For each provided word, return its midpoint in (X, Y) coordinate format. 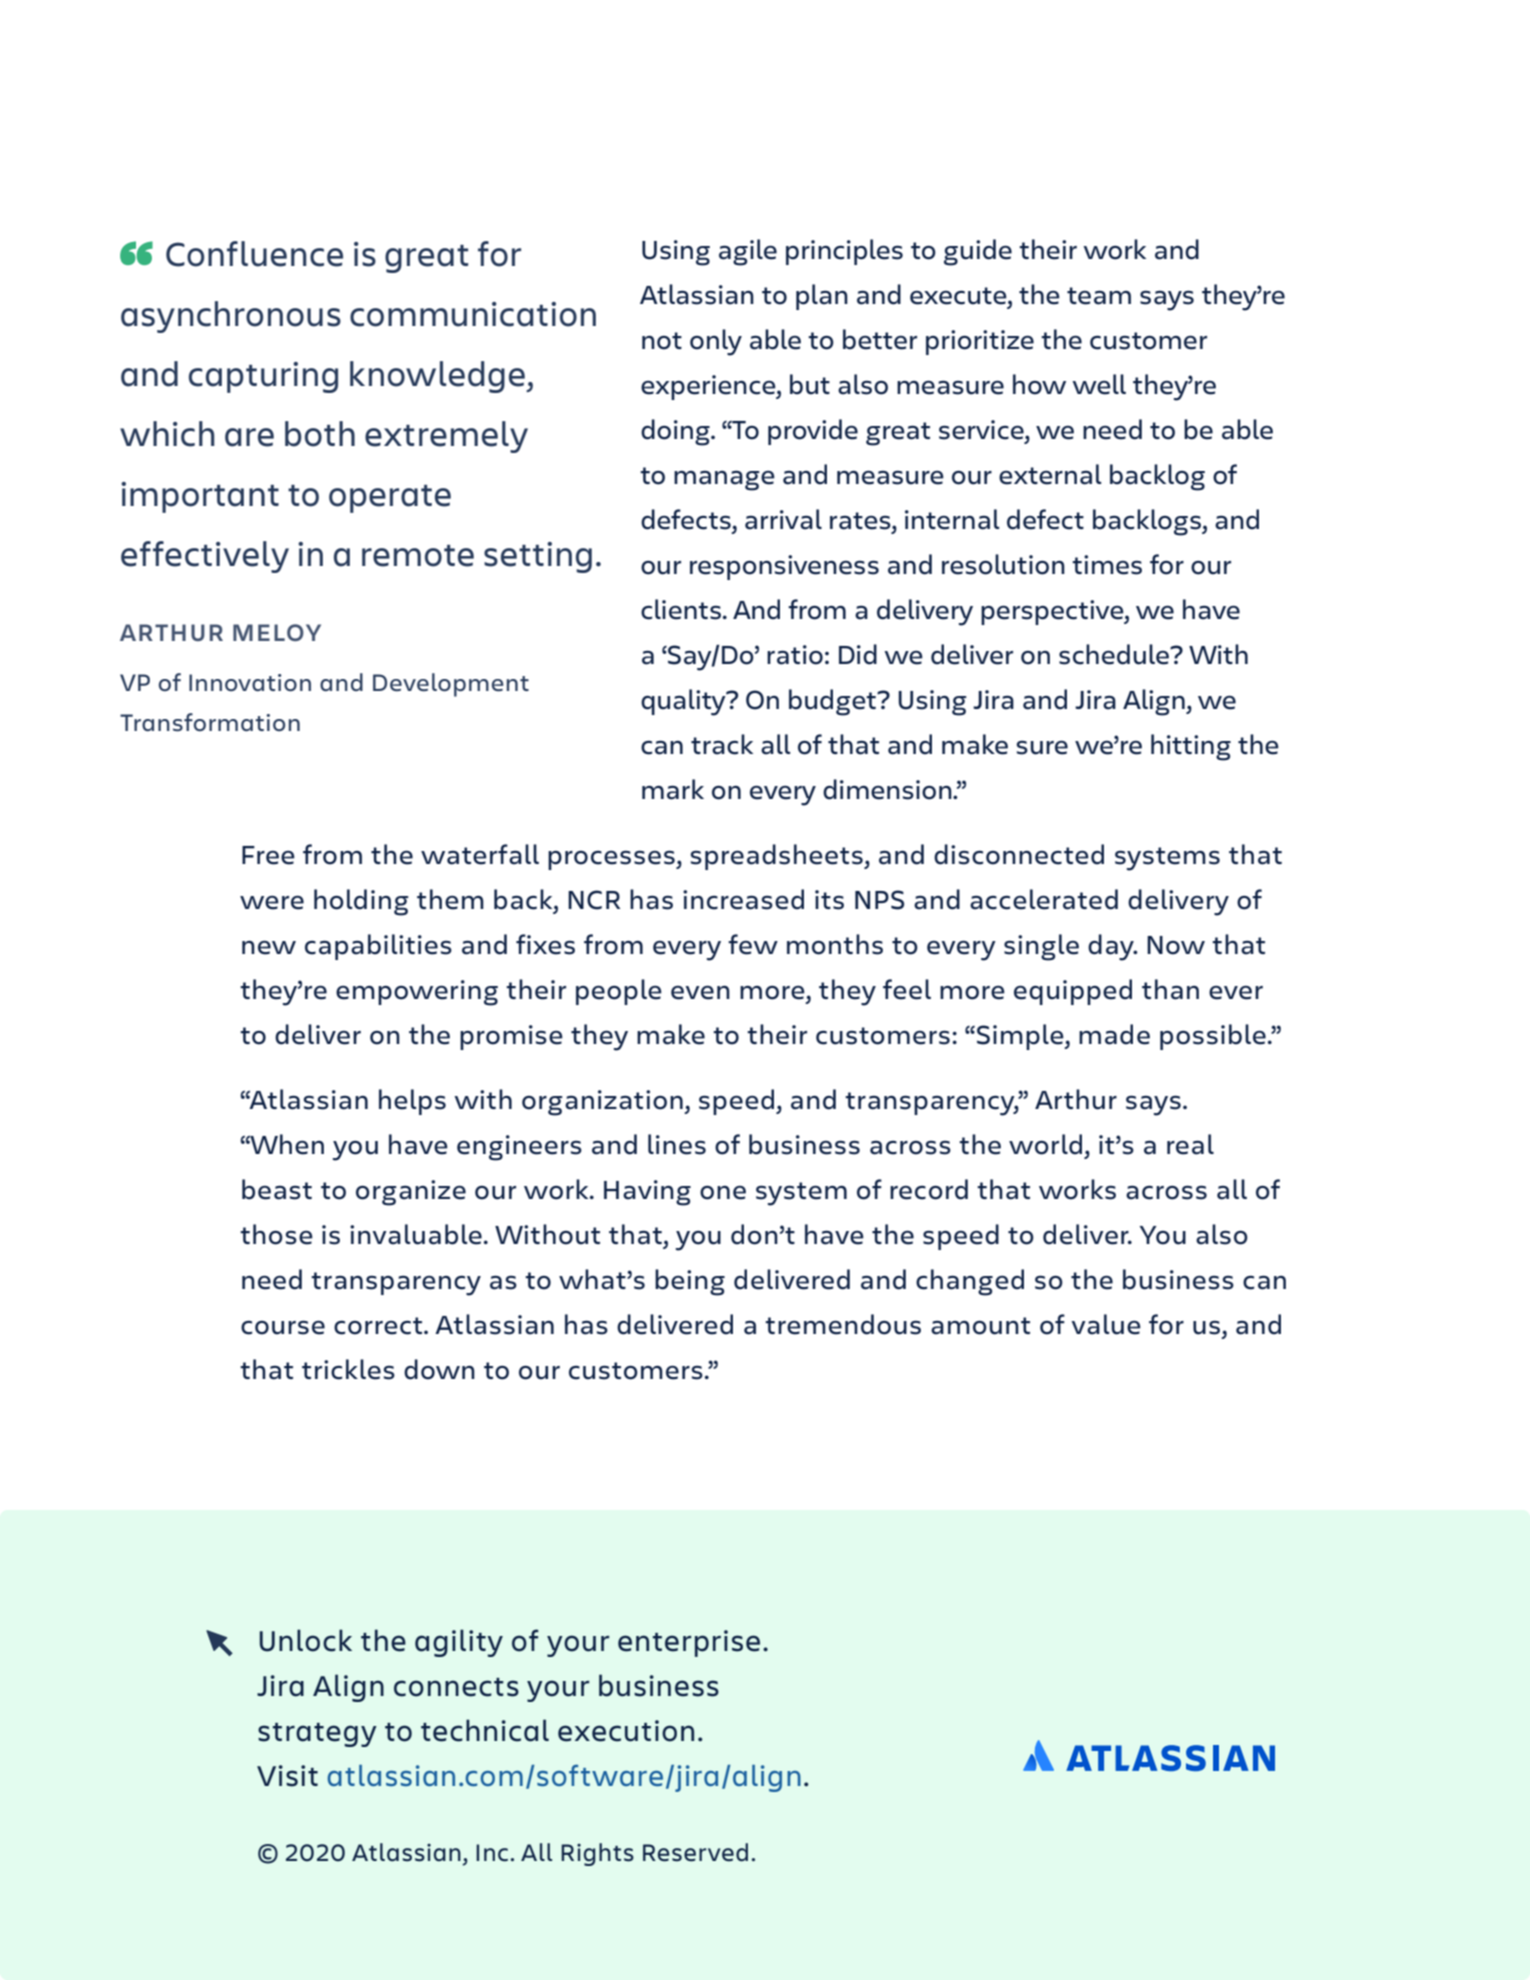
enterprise (689, 1643)
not (662, 341)
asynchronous (231, 317)
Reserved (695, 1852)
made (1114, 1034)
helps (412, 1102)
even (700, 993)
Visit (287, 1776)
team (1099, 296)
